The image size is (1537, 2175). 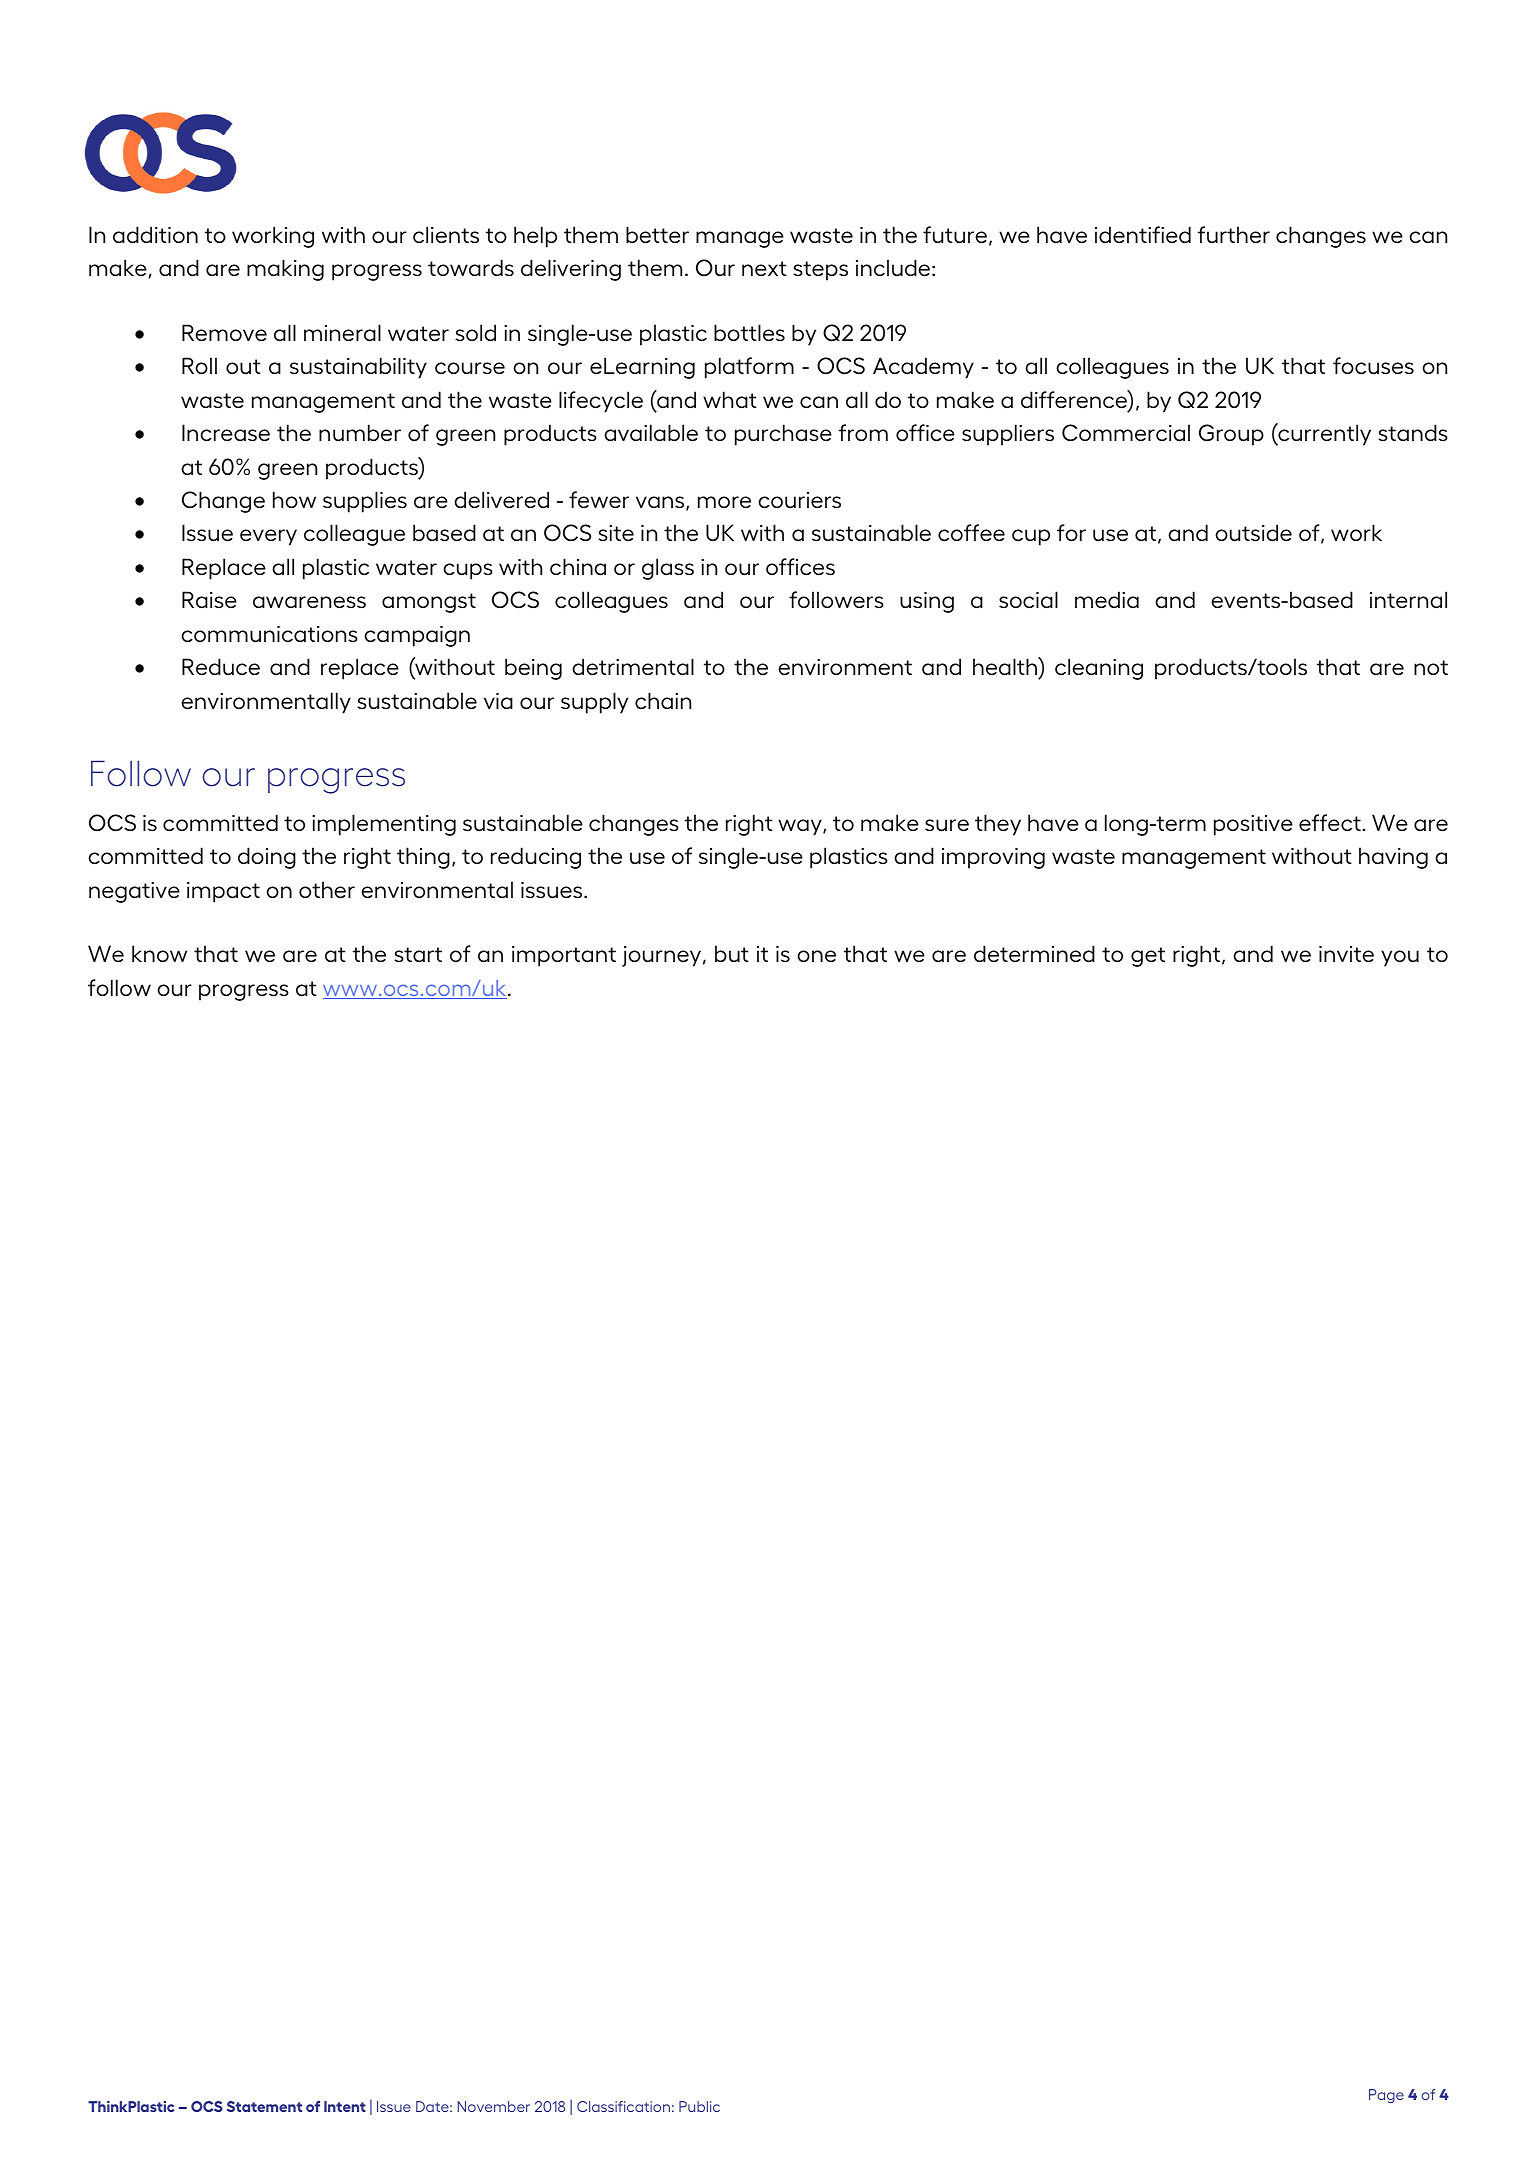 What do you see at coordinates (1346, 954) in the screenshot?
I see `invite` at bounding box center [1346, 954].
